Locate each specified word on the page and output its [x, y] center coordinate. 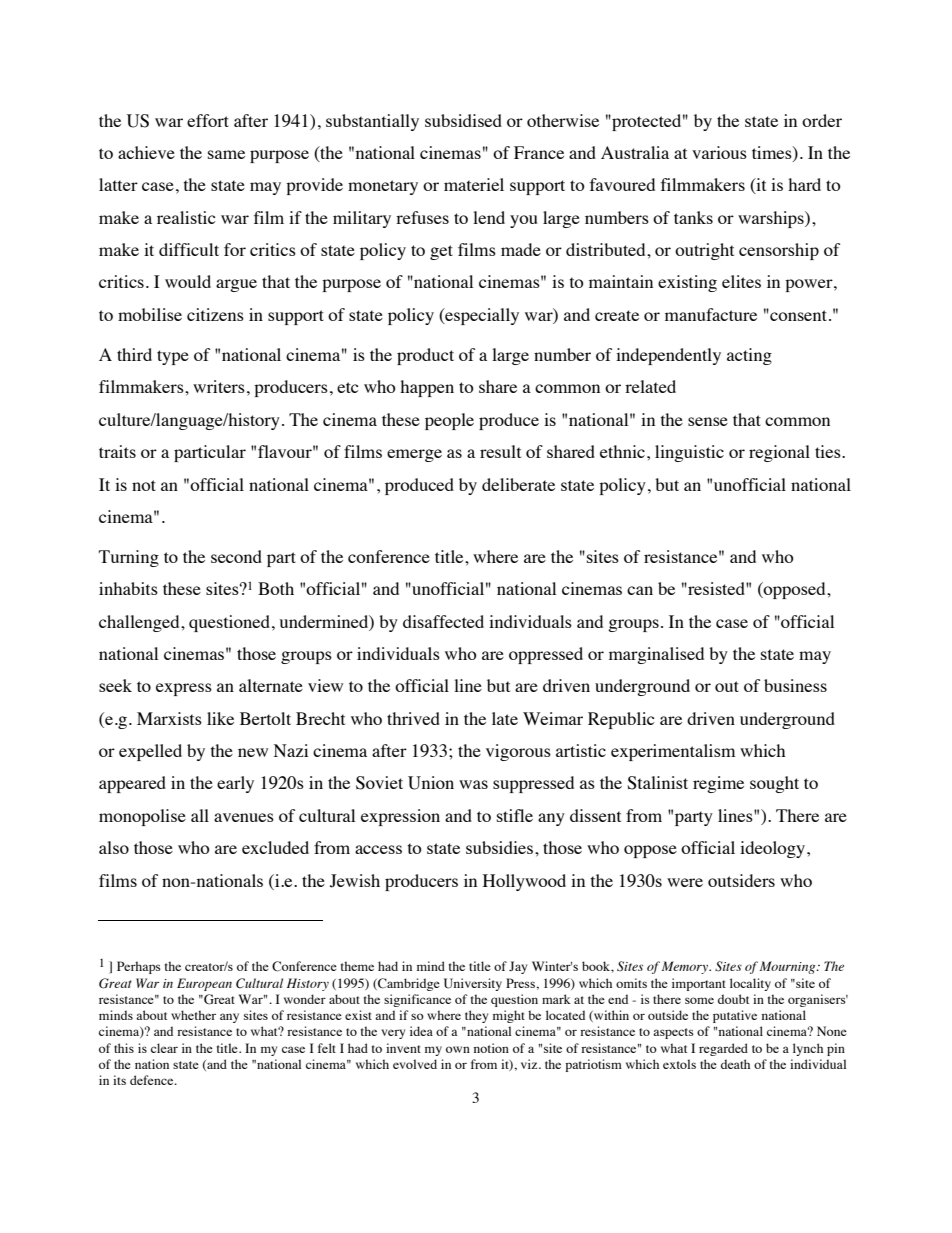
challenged [140, 623]
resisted [716, 588]
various [719, 152]
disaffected [443, 621]
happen [427, 388]
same [226, 154]
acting [749, 356]
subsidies [501, 847]
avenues [244, 817]
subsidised [463, 120]
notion [491, 1048]
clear [164, 1048]
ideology [774, 849]
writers [219, 386]
